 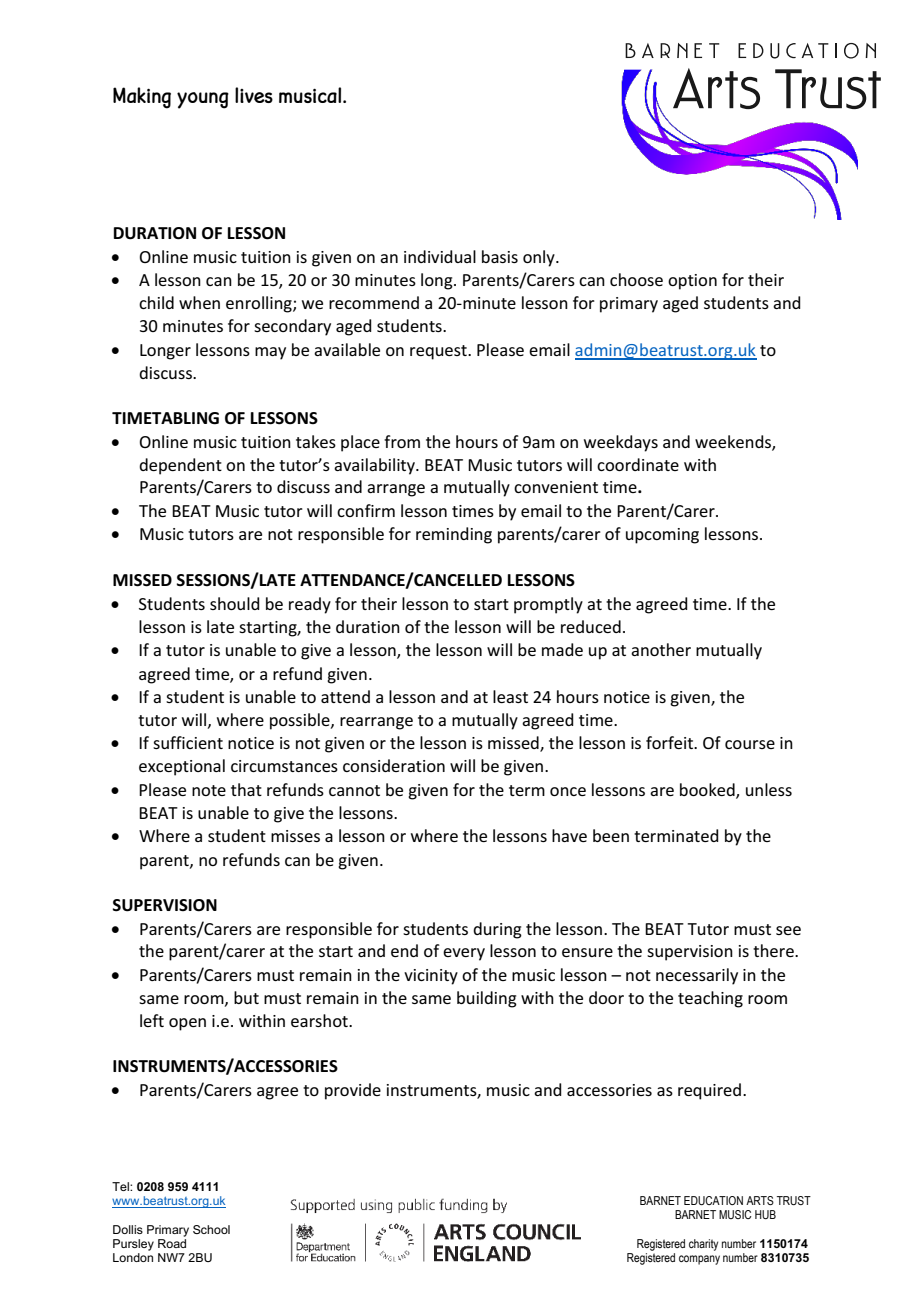 What do you see at coordinates (203, 100) in the screenshot?
I see `young` at bounding box center [203, 100].
